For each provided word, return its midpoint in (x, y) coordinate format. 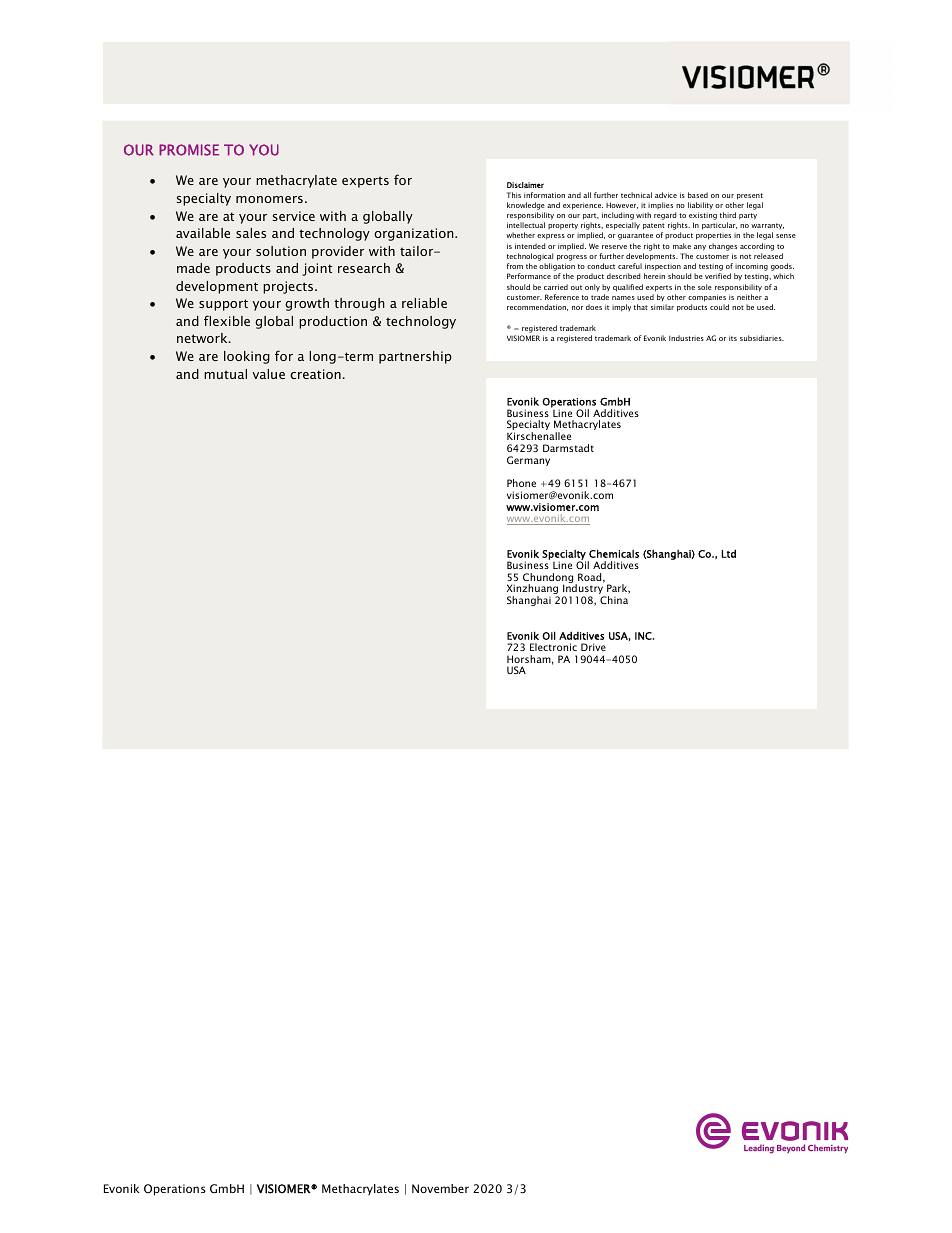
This (514, 195)
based (698, 195)
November (440, 1188)
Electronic (553, 647)
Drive (593, 647)
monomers (269, 199)
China (614, 600)
